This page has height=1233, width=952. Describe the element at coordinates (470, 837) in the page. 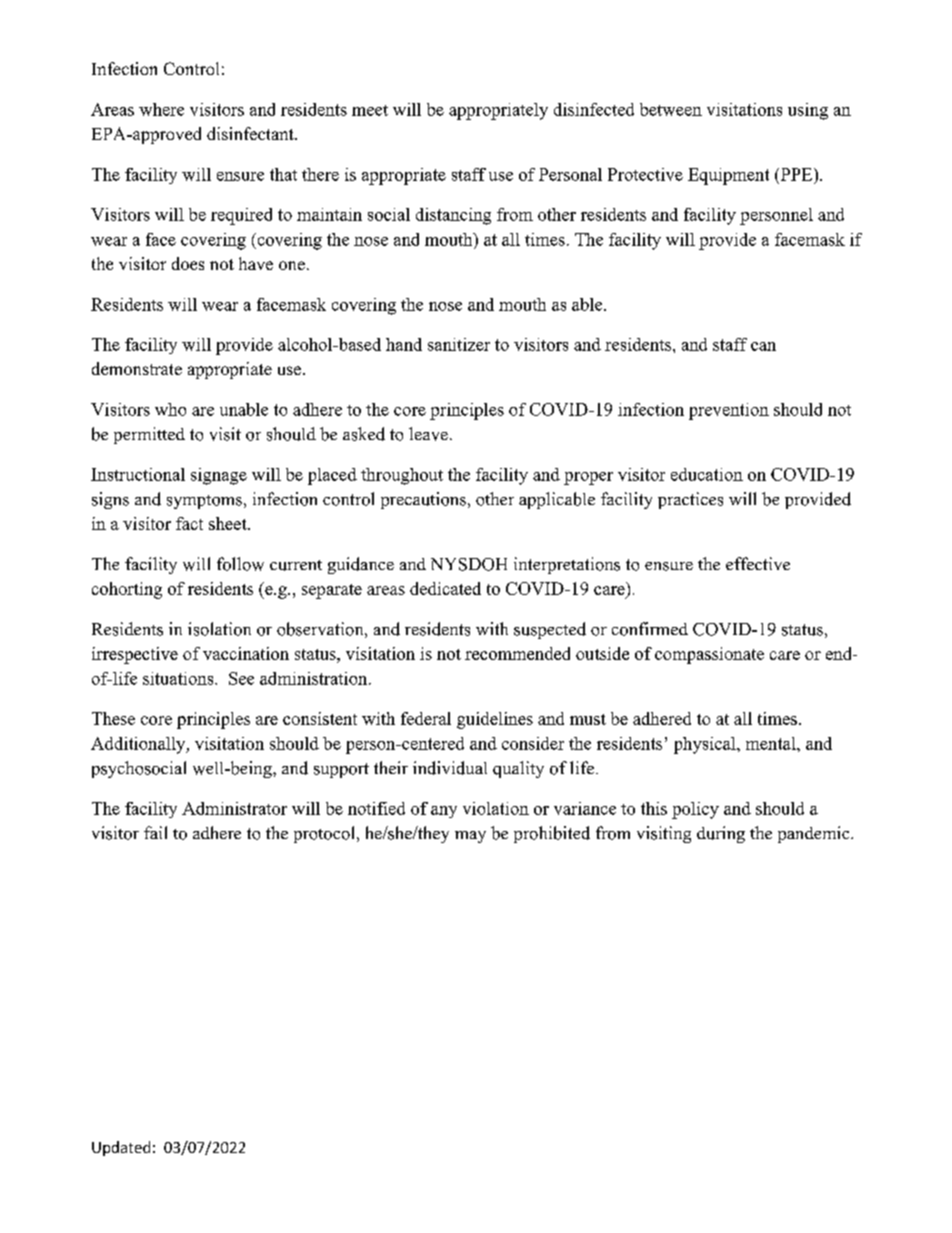

I see `may` at that location.
